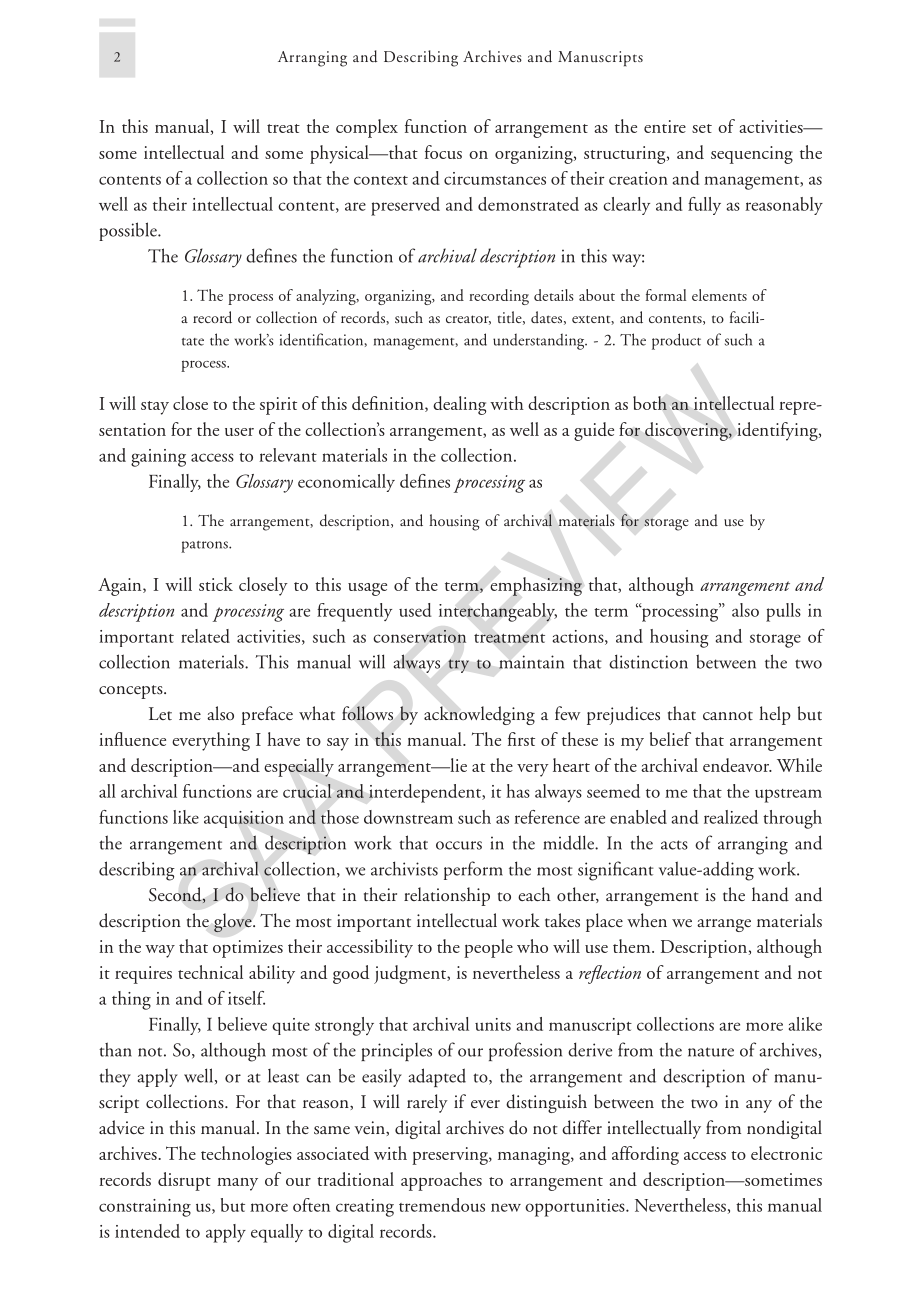 The width and height of the image is (921, 1316). What do you see at coordinates (786, 1153) in the image?
I see `electronic` at bounding box center [786, 1153].
